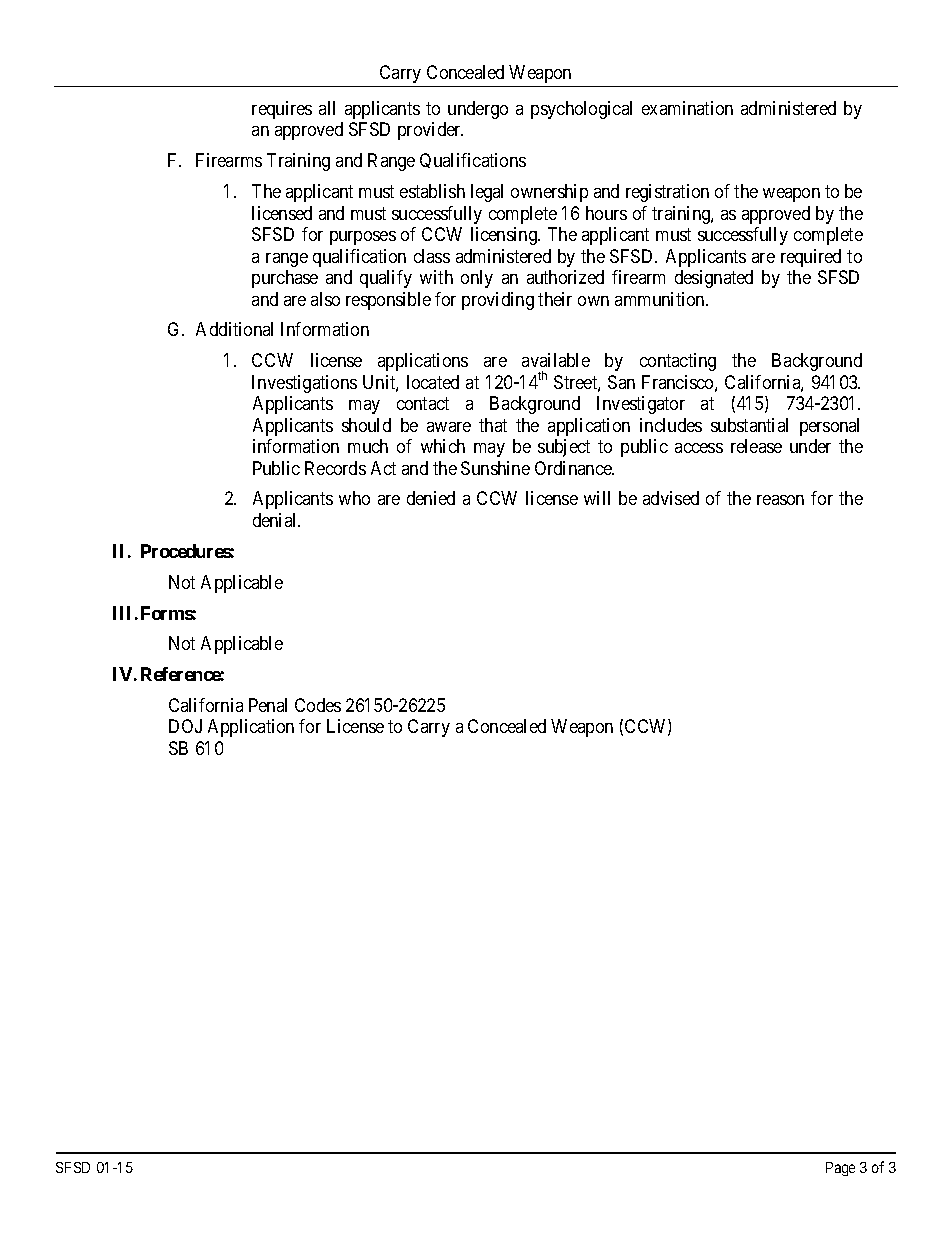 This screenshot has width=952, height=1233. Describe the element at coordinates (268, 705) in the screenshot. I see `Penal` at that location.
